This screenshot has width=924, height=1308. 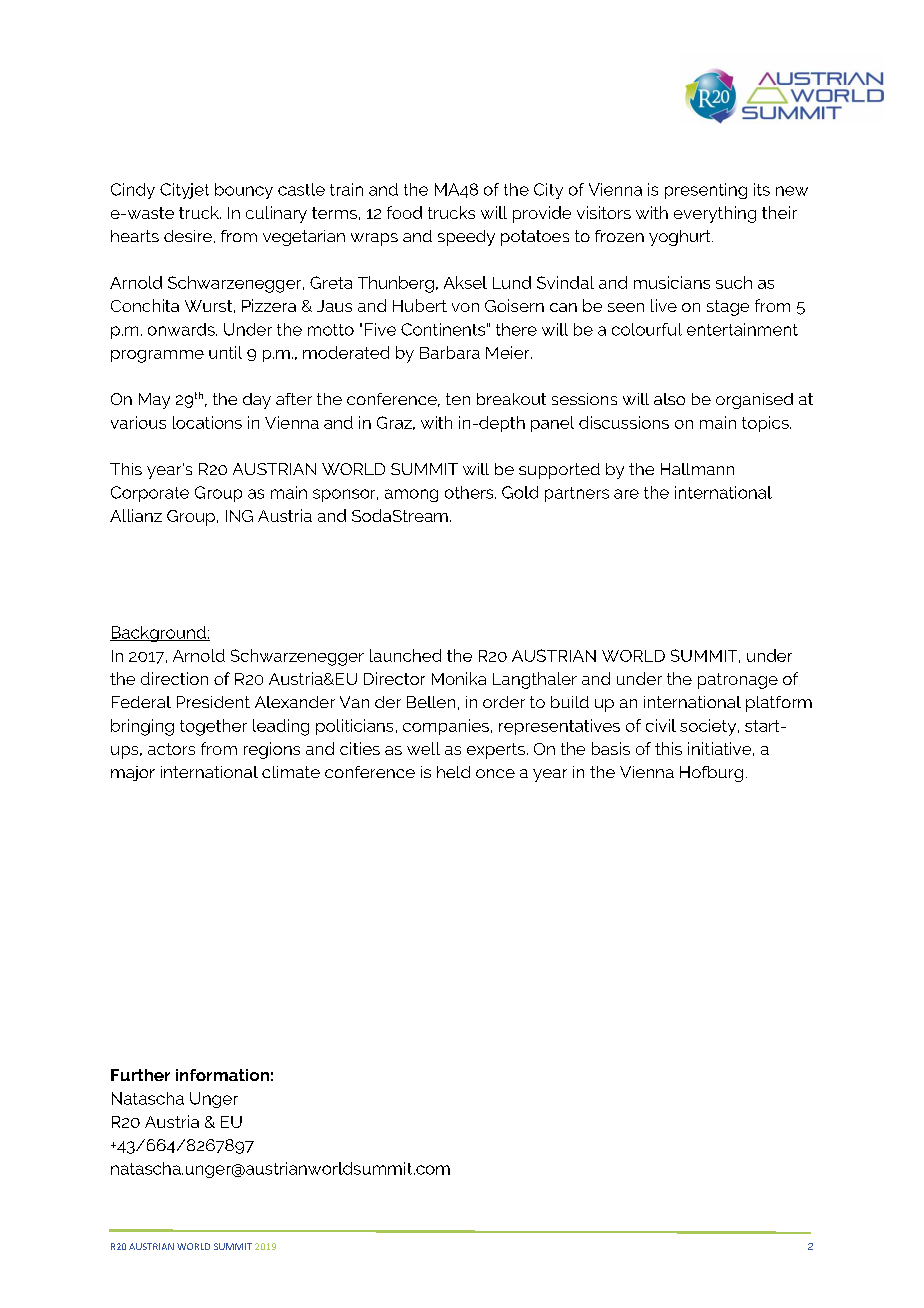 I want to click on everything, so click(x=715, y=214).
